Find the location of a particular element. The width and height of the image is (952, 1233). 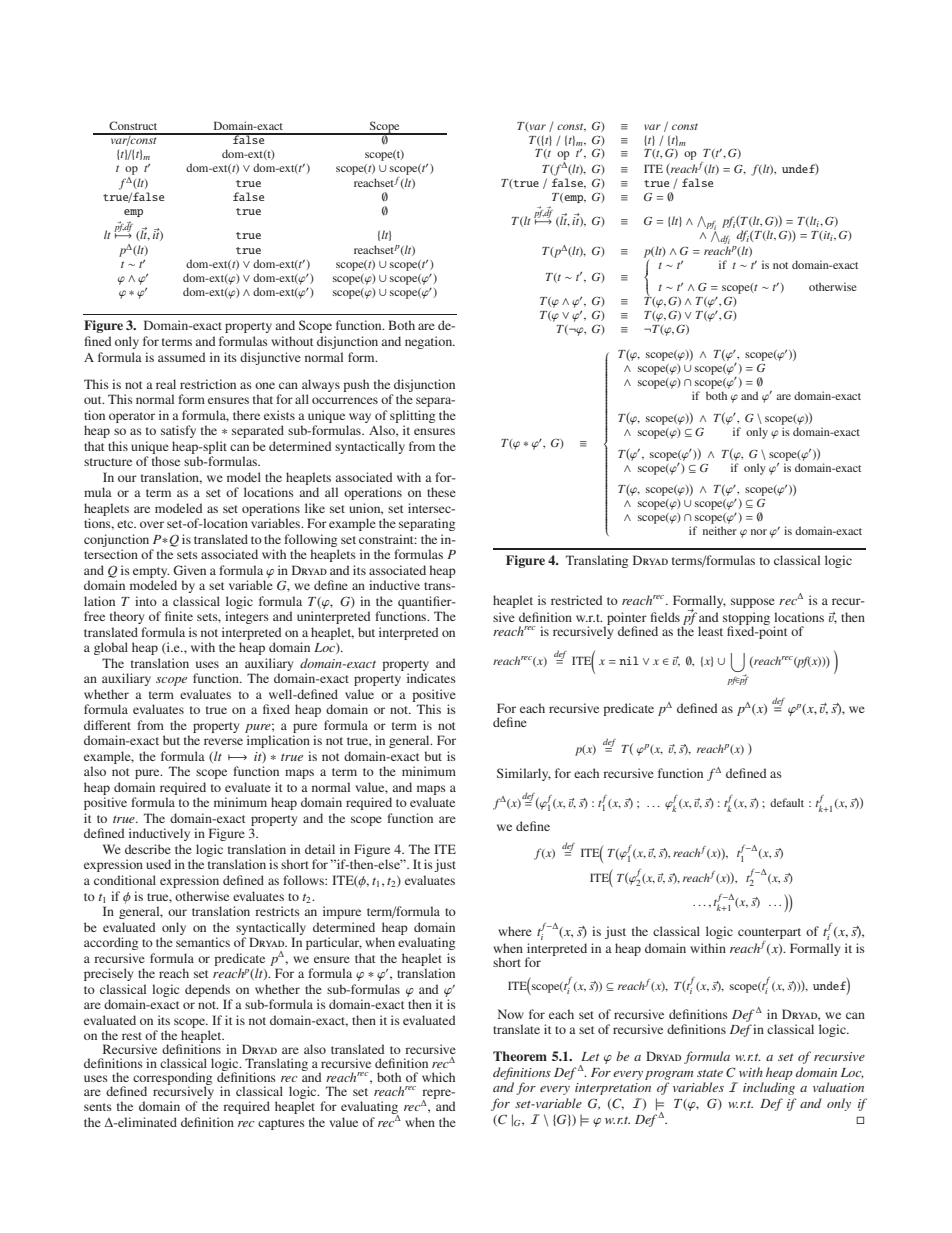

neither is located at coordinates (720, 530).
